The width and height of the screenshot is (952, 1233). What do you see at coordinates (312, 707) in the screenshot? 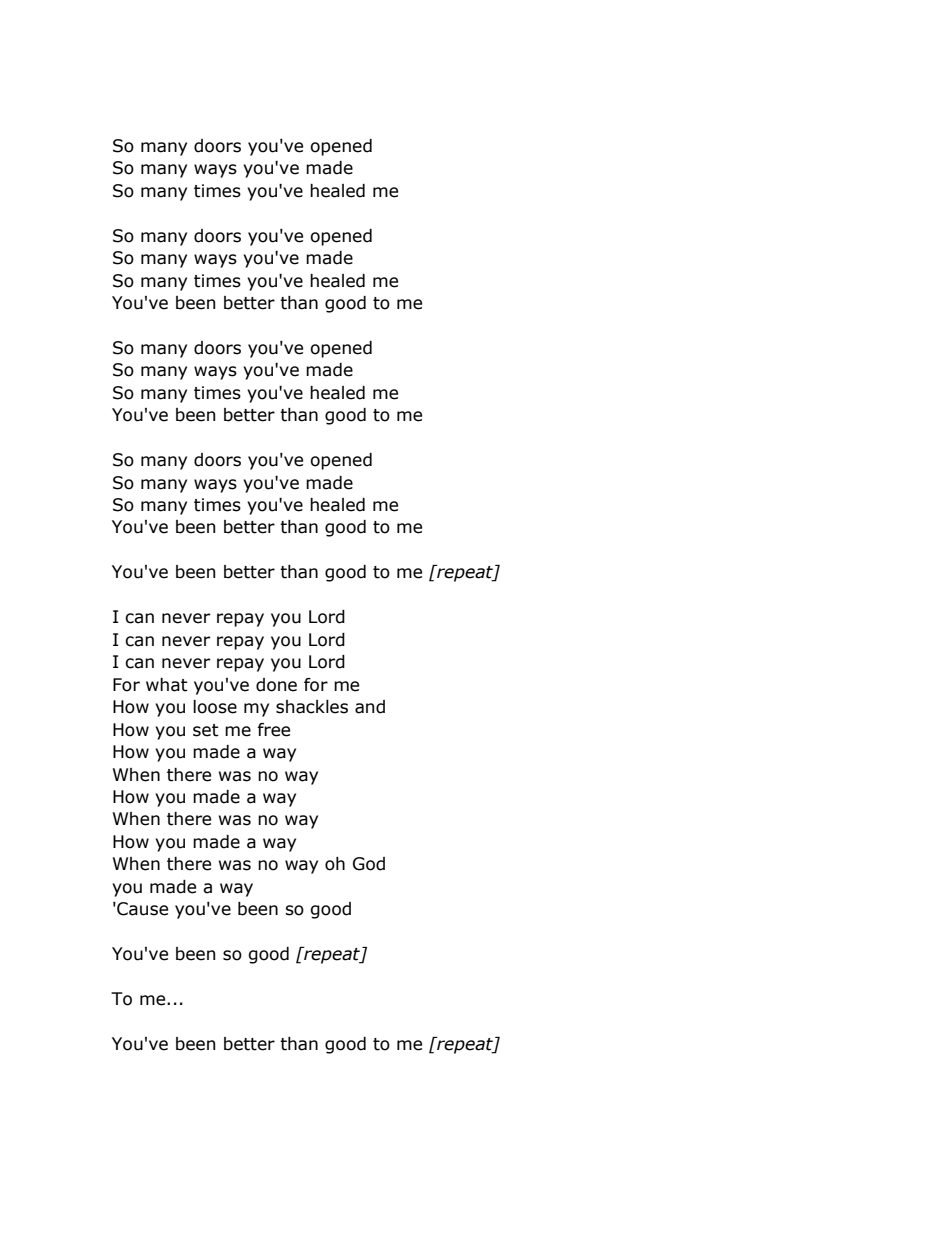
I see `shackles` at bounding box center [312, 707].
